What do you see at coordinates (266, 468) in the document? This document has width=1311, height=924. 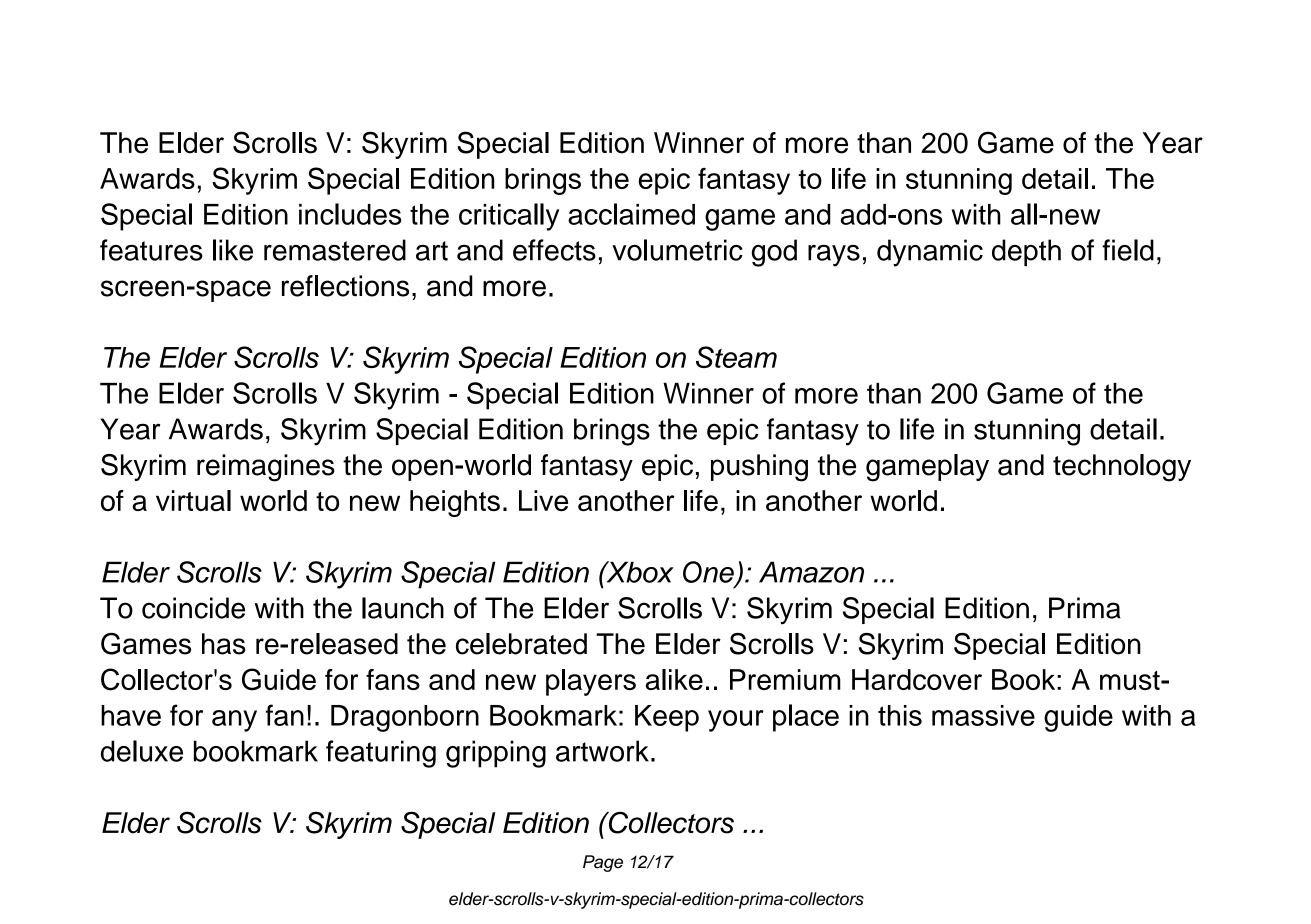 I see `reimagines` at bounding box center [266, 468].
